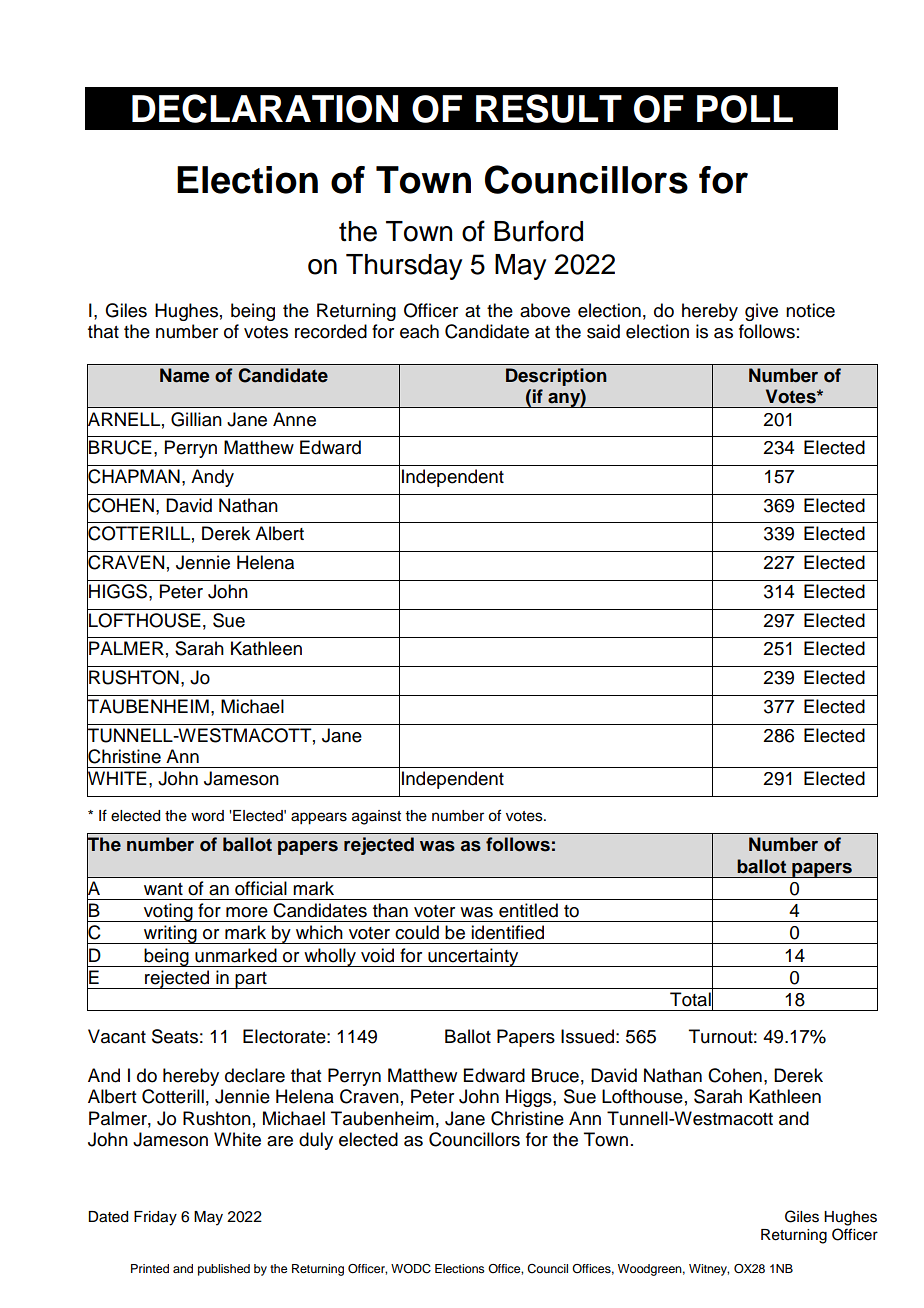 The width and height of the page is (924, 1308). What do you see at coordinates (417, 932) in the page?
I see `could` at bounding box center [417, 932].
